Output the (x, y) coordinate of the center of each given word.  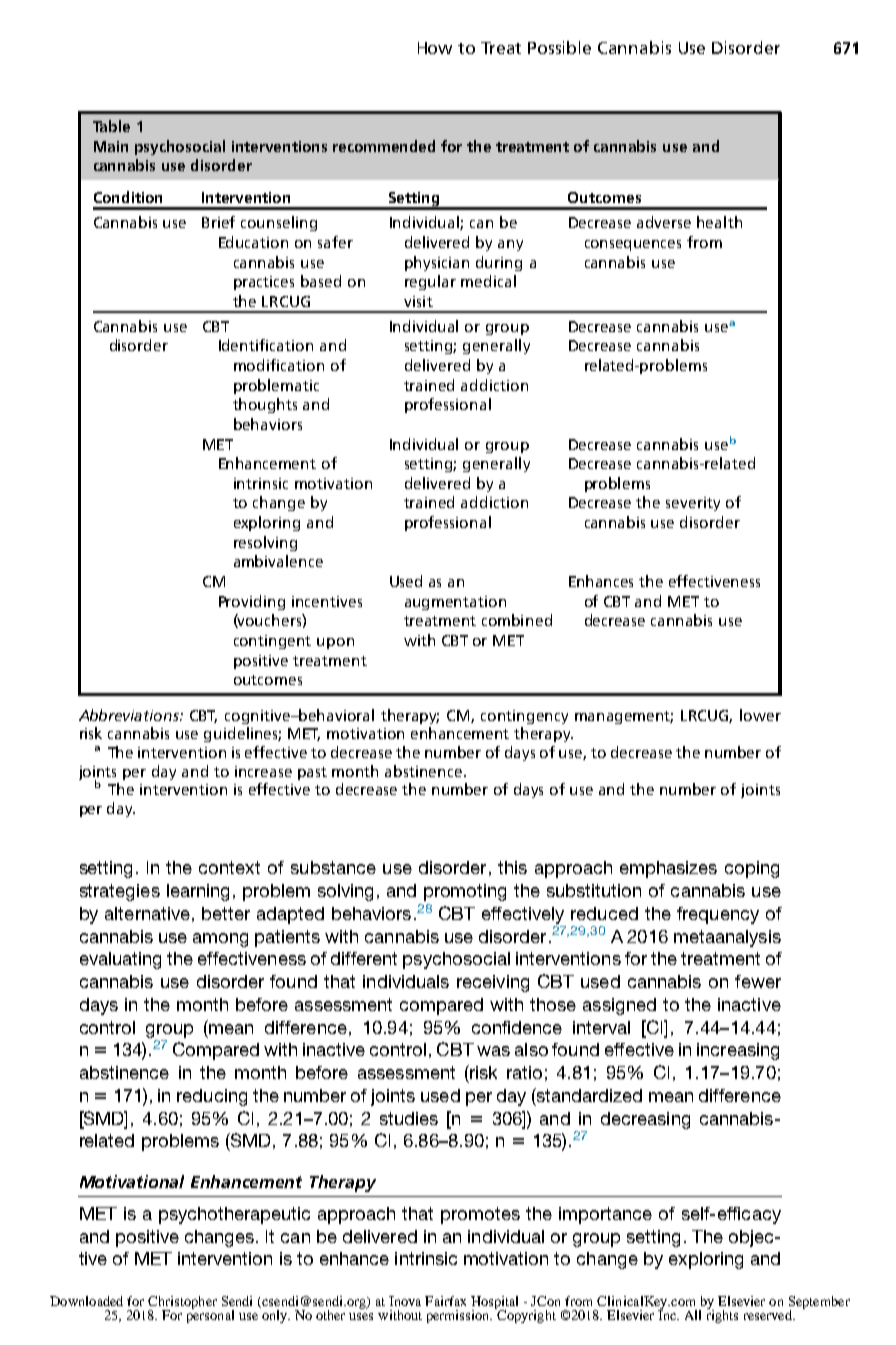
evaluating (120, 960)
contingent (272, 642)
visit (418, 301)
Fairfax (445, 1301)
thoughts (265, 405)
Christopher (182, 1303)
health (719, 222)
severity (693, 504)
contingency (524, 717)
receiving (493, 983)
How (435, 48)
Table (111, 126)
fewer (758, 981)
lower (760, 715)
